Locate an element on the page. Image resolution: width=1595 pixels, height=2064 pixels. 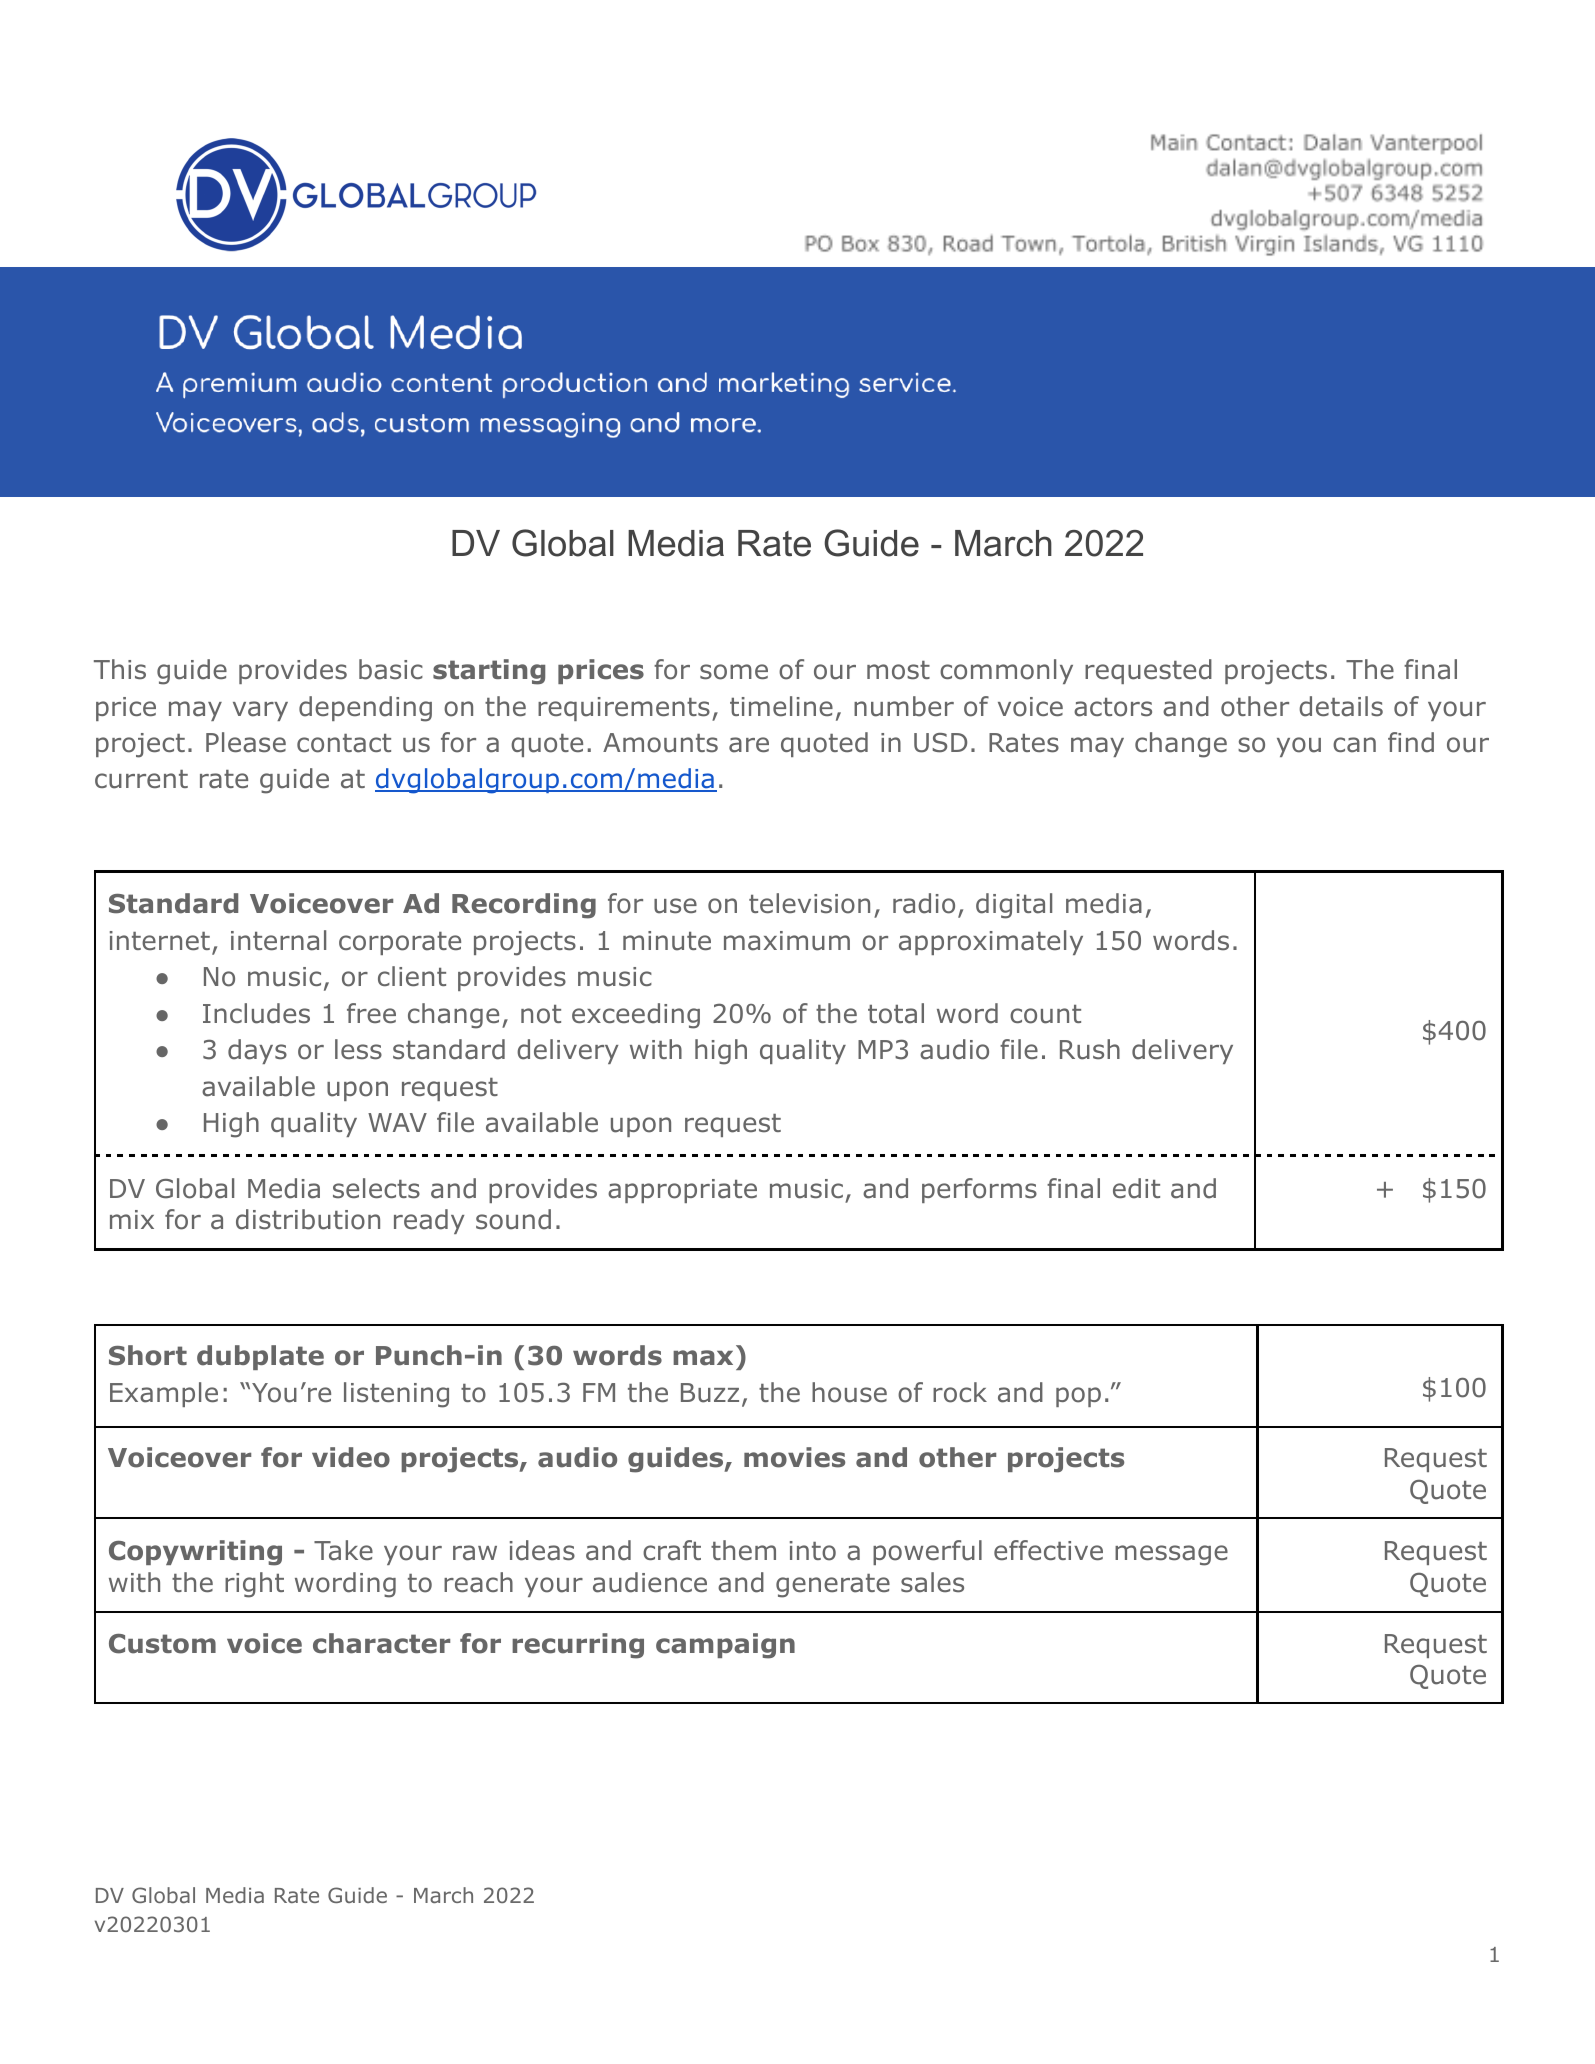
right is located at coordinates (254, 1585).
